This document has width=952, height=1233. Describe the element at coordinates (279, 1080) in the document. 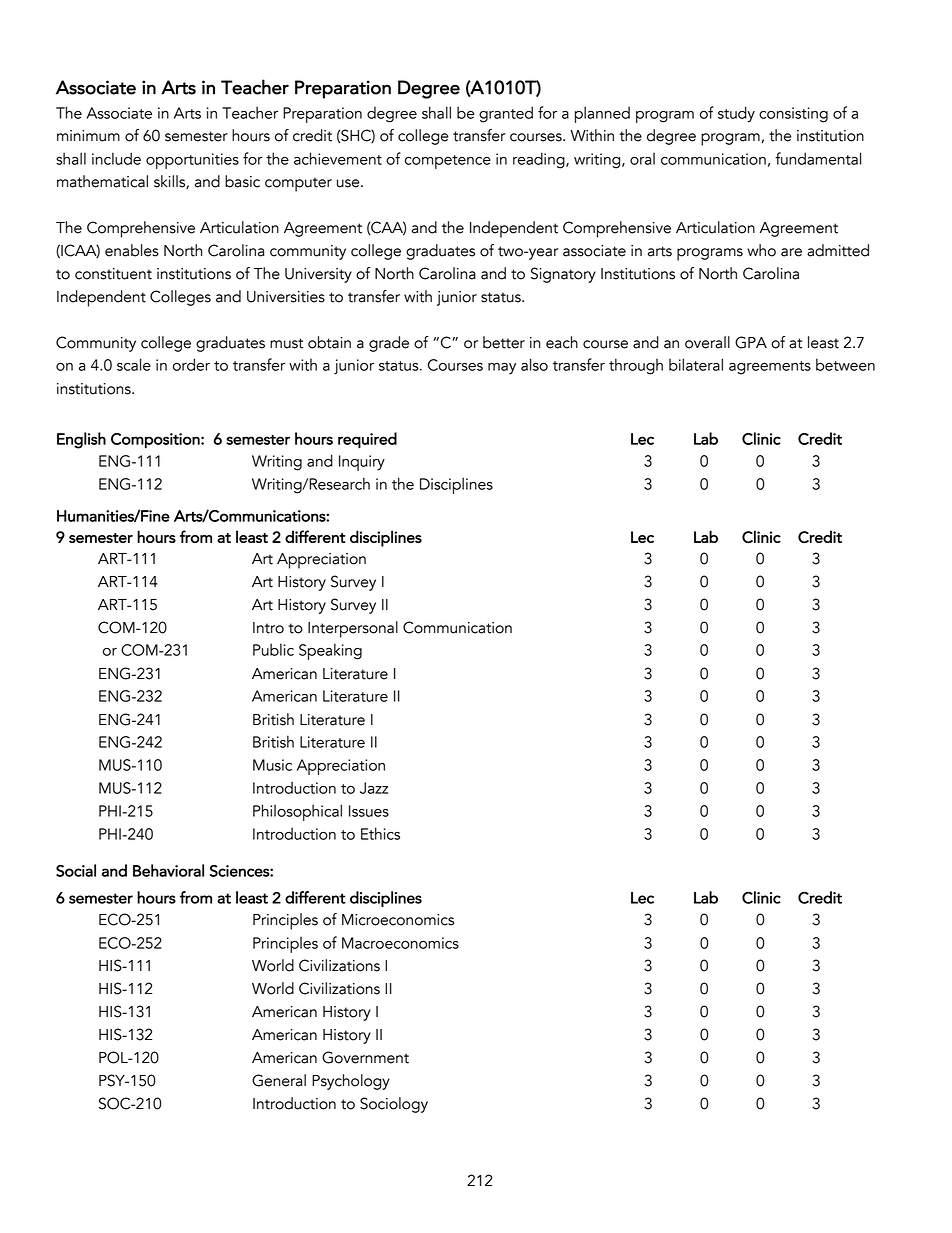

I see `General` at that location.
